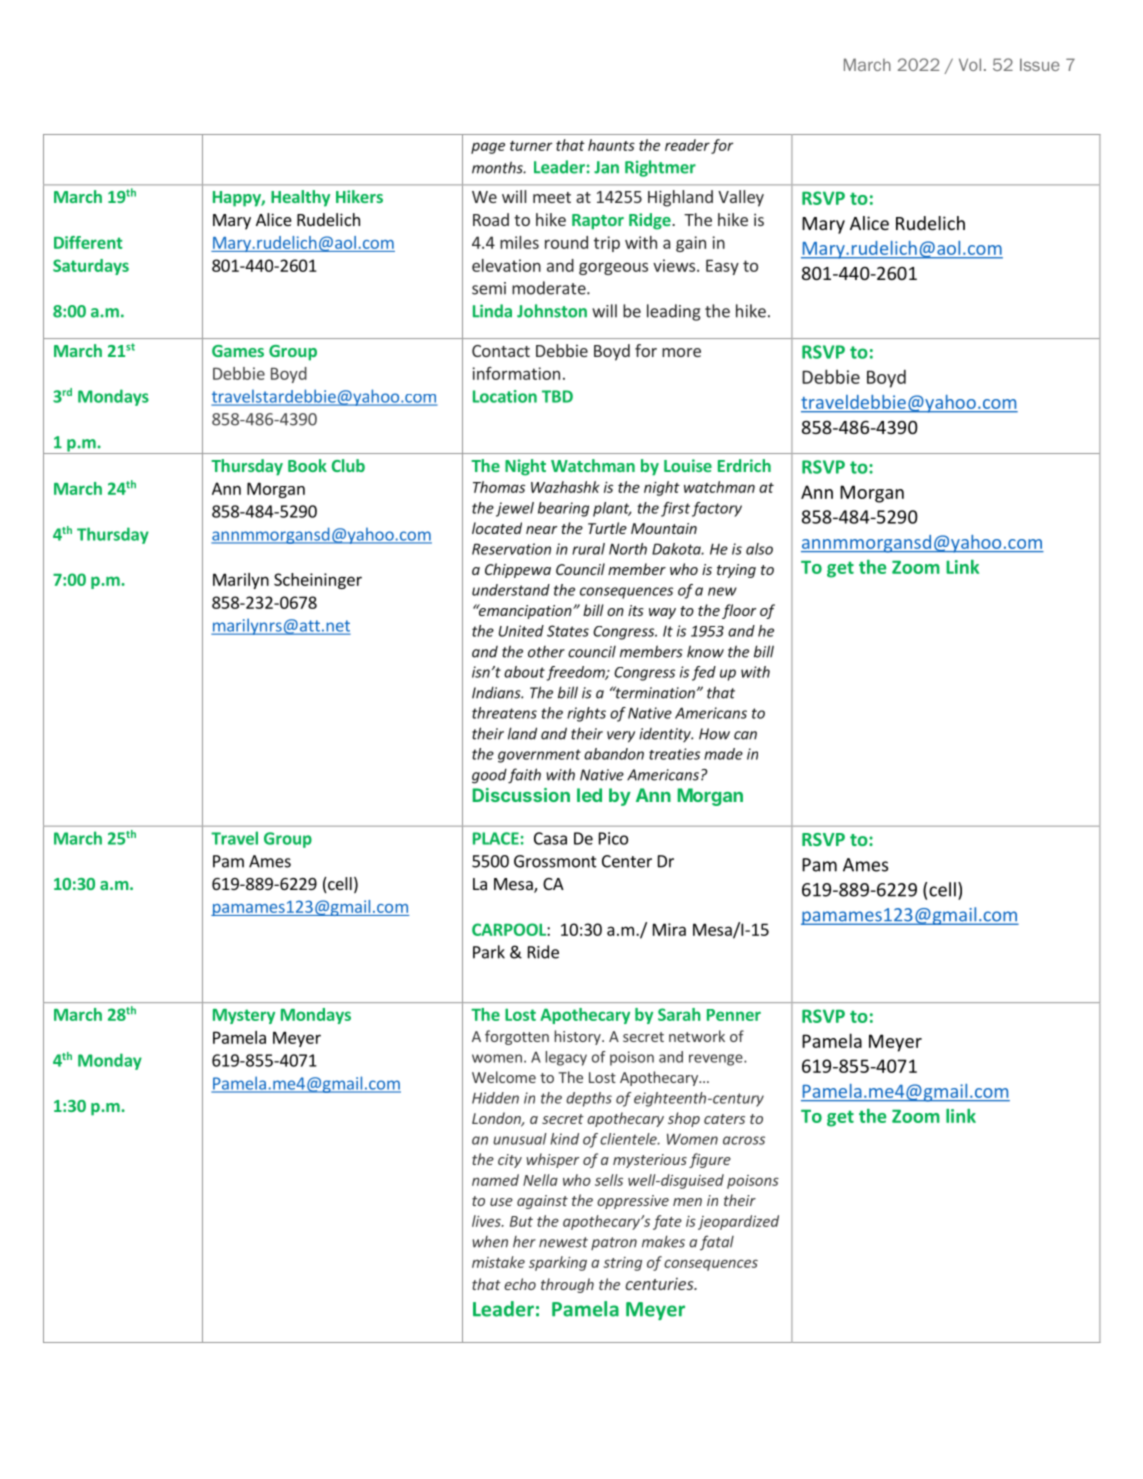  What do you see at coordinates (739, 611) in the document?
I see `floor` at bounding box center [739, 611].
